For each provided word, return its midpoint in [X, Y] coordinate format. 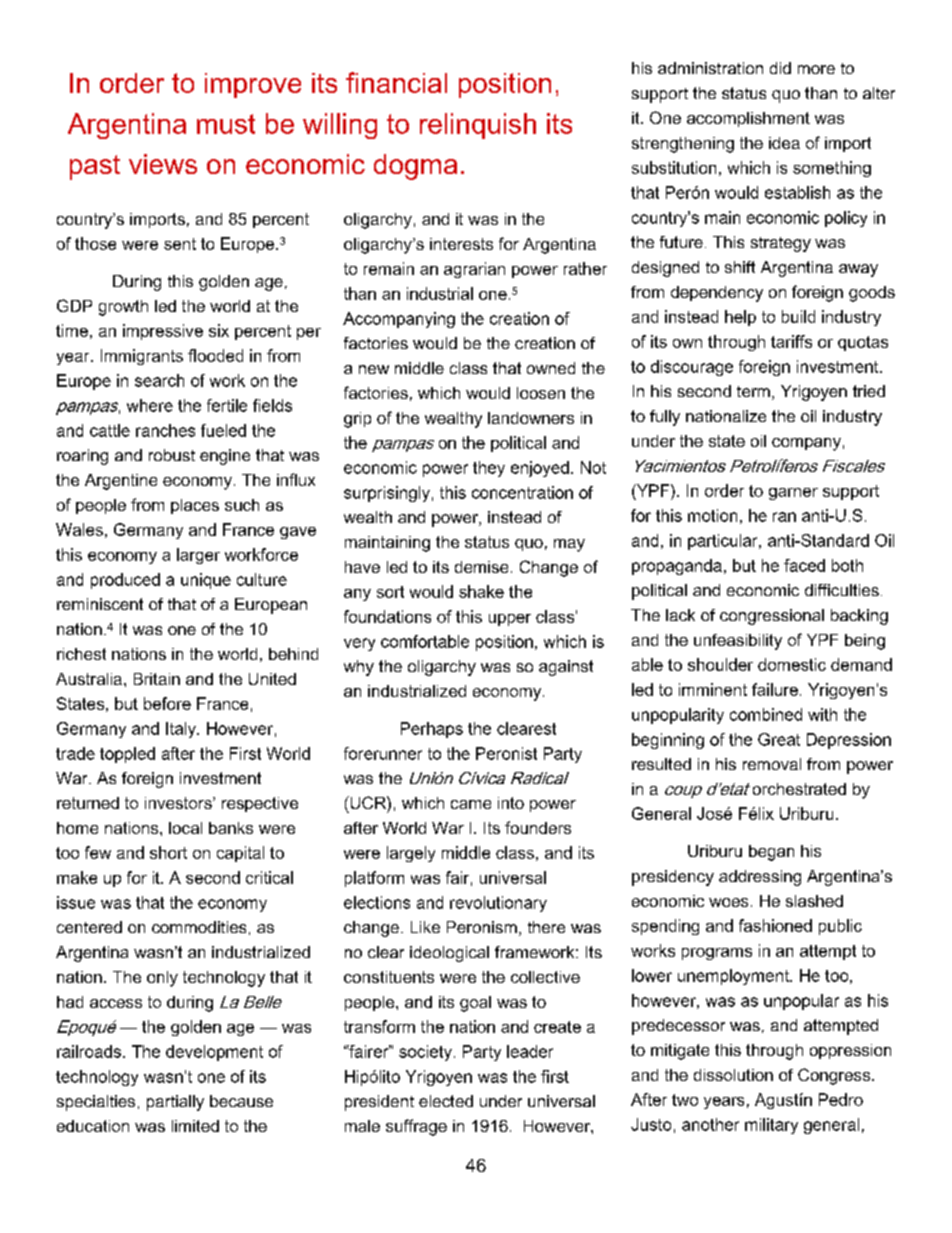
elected [446, 1101]
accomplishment [748, 119]
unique [206, 581]
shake [481, 591]
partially [175, 1103]
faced [804, 565]
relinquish [478, 126]
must [226, 124]
